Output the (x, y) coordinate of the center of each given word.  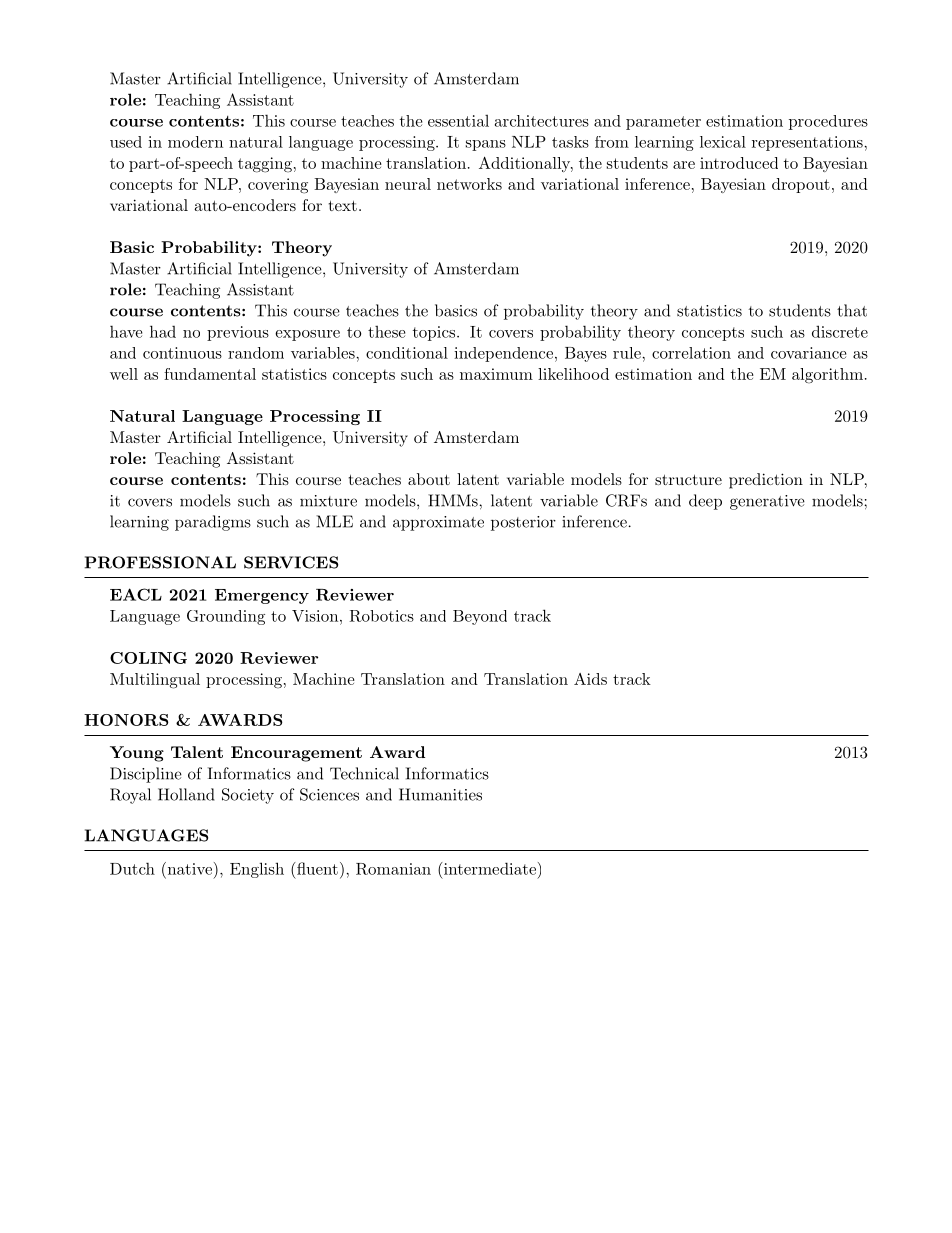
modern (195, 142)
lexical (723, 142)
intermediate (488, 868)
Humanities (440, 794)
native (188, 868)
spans (486, 145)
